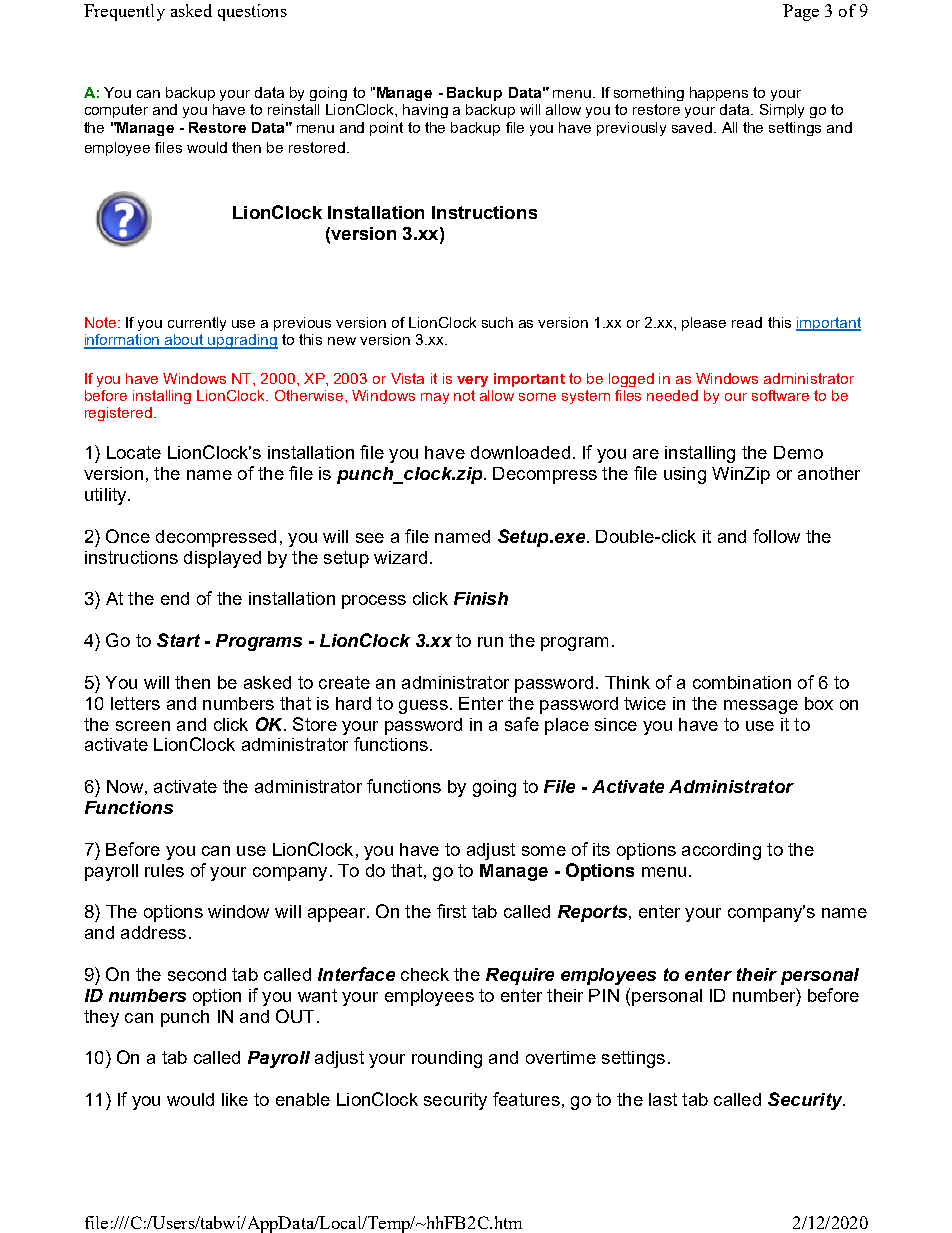  I want to click on having, so click(425, 111).
